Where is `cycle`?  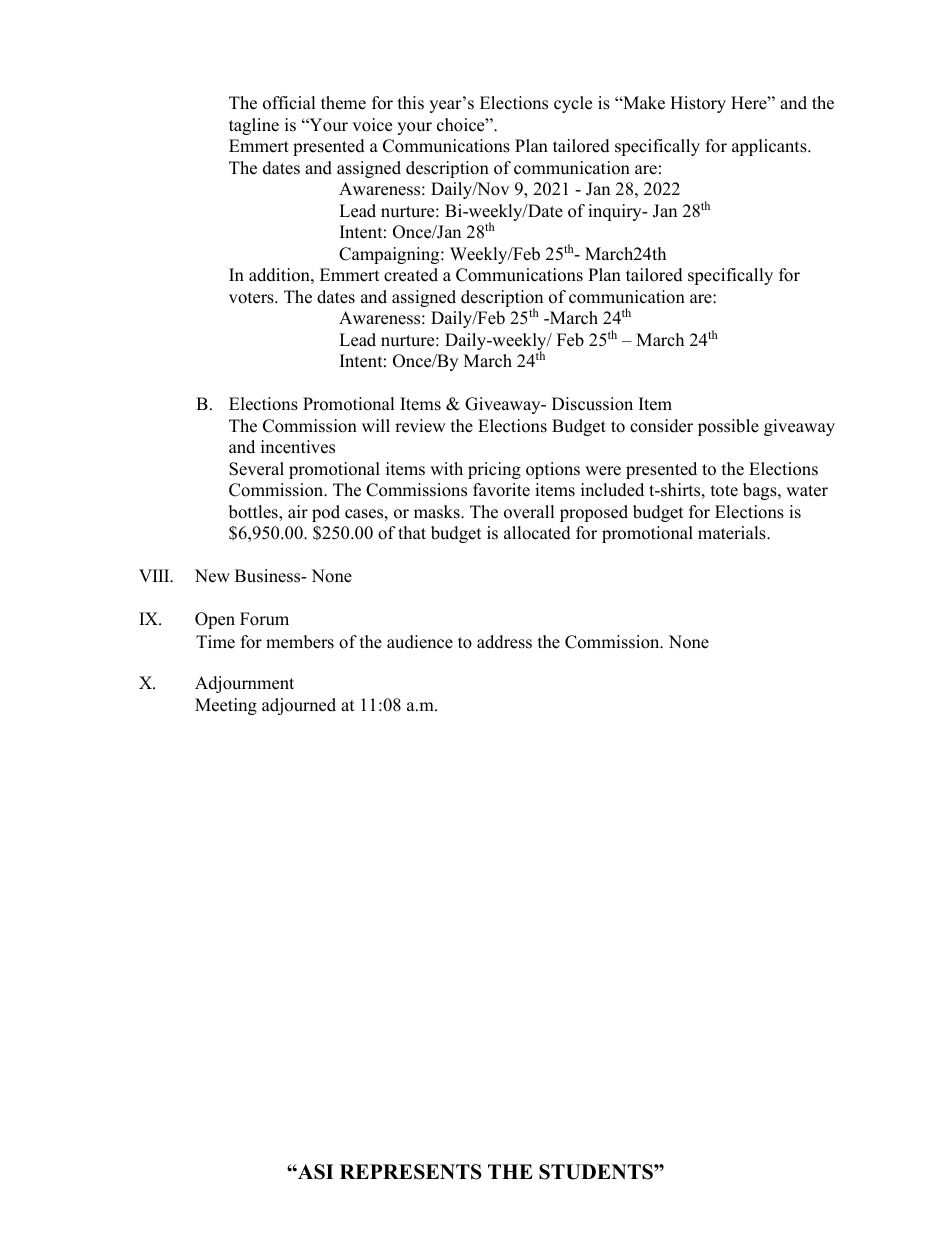
cycle is located at coordinates (573, 104).
